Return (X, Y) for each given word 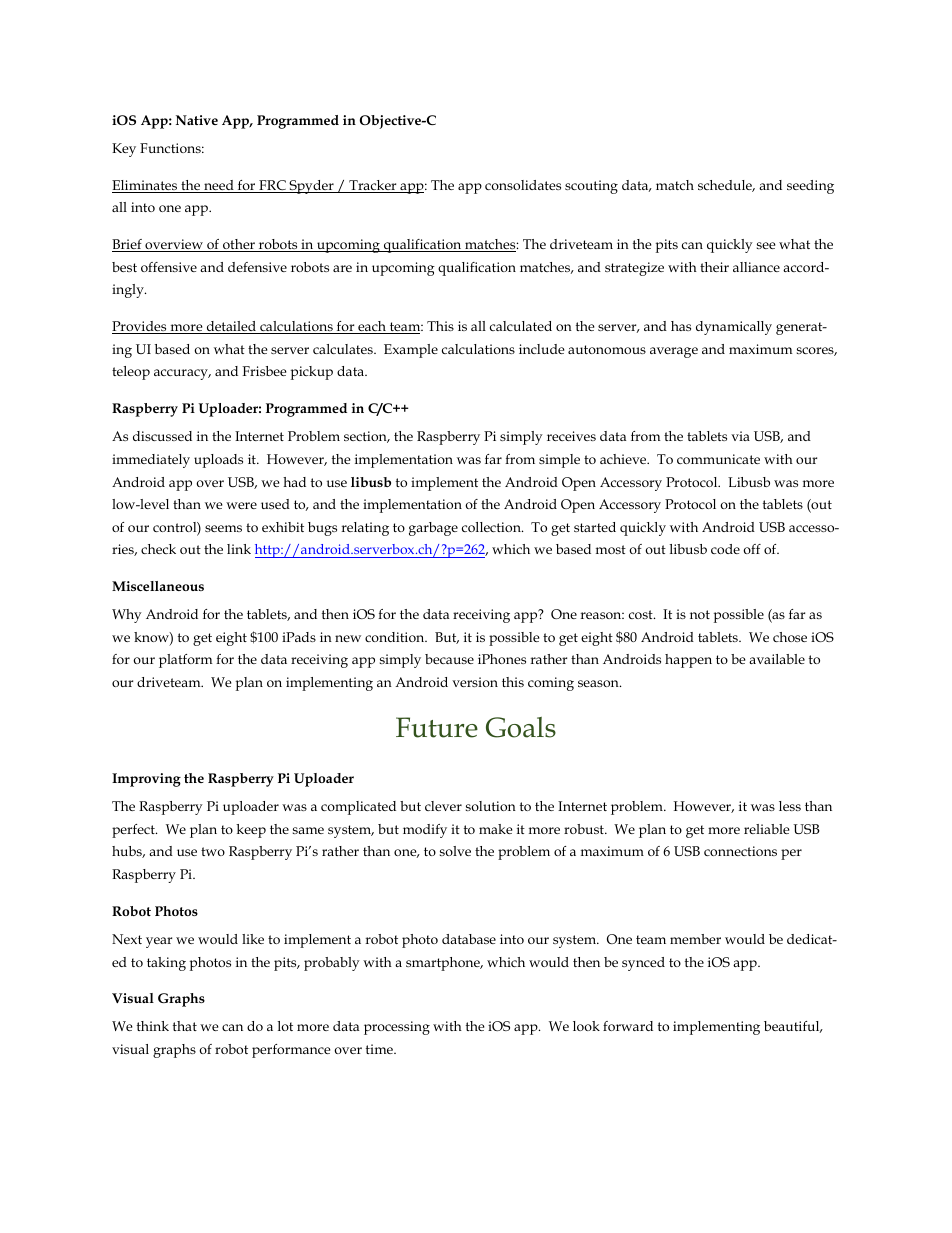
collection (492, 527)
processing (397, 1028)
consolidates (523, 185)
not (700, 614)
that (185, 1026)
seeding (810, 187)
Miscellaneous (158, 586)
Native (197, 120)
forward (628, 1026)
